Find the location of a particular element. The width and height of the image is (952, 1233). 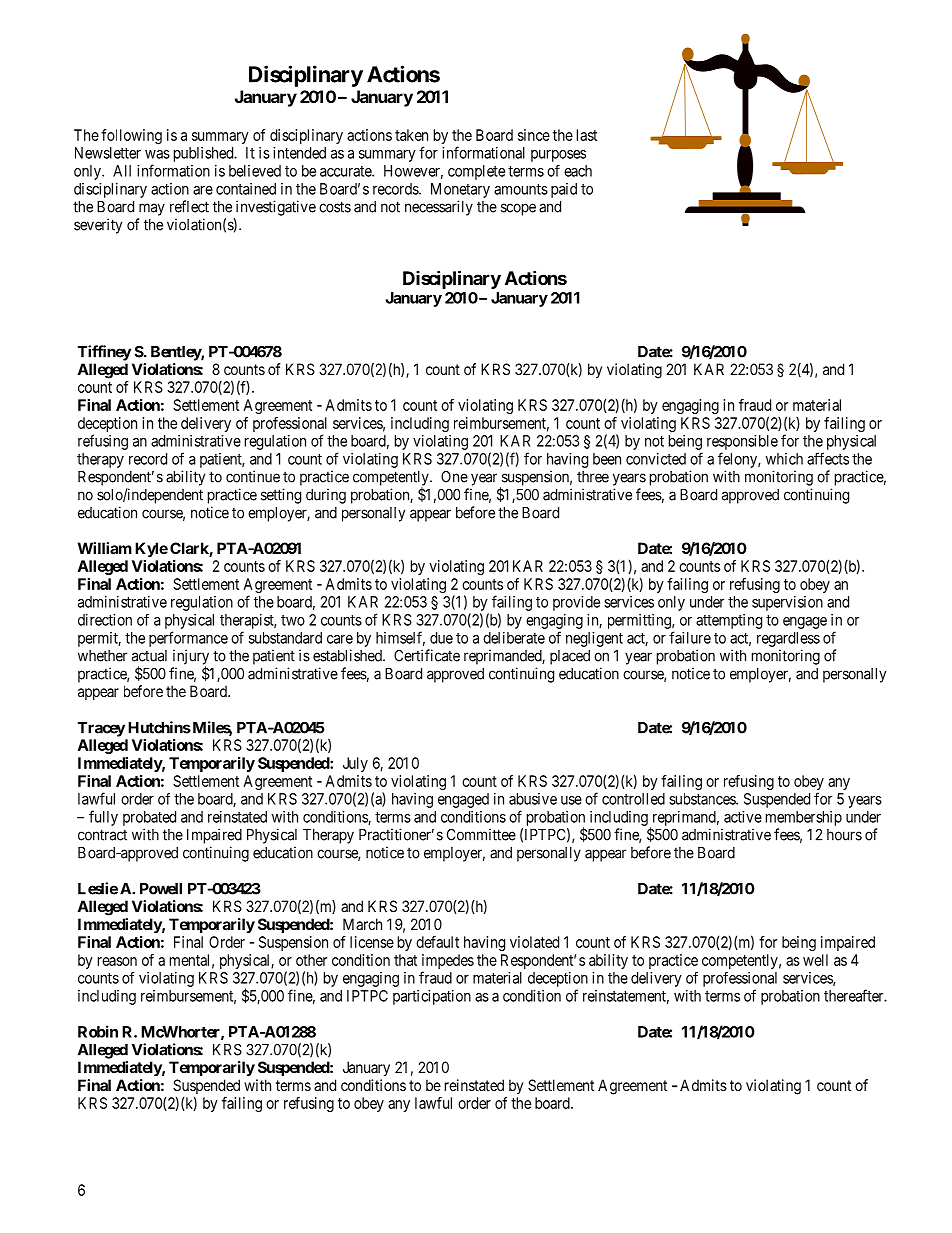

was is located at coordinates (157, 154).
